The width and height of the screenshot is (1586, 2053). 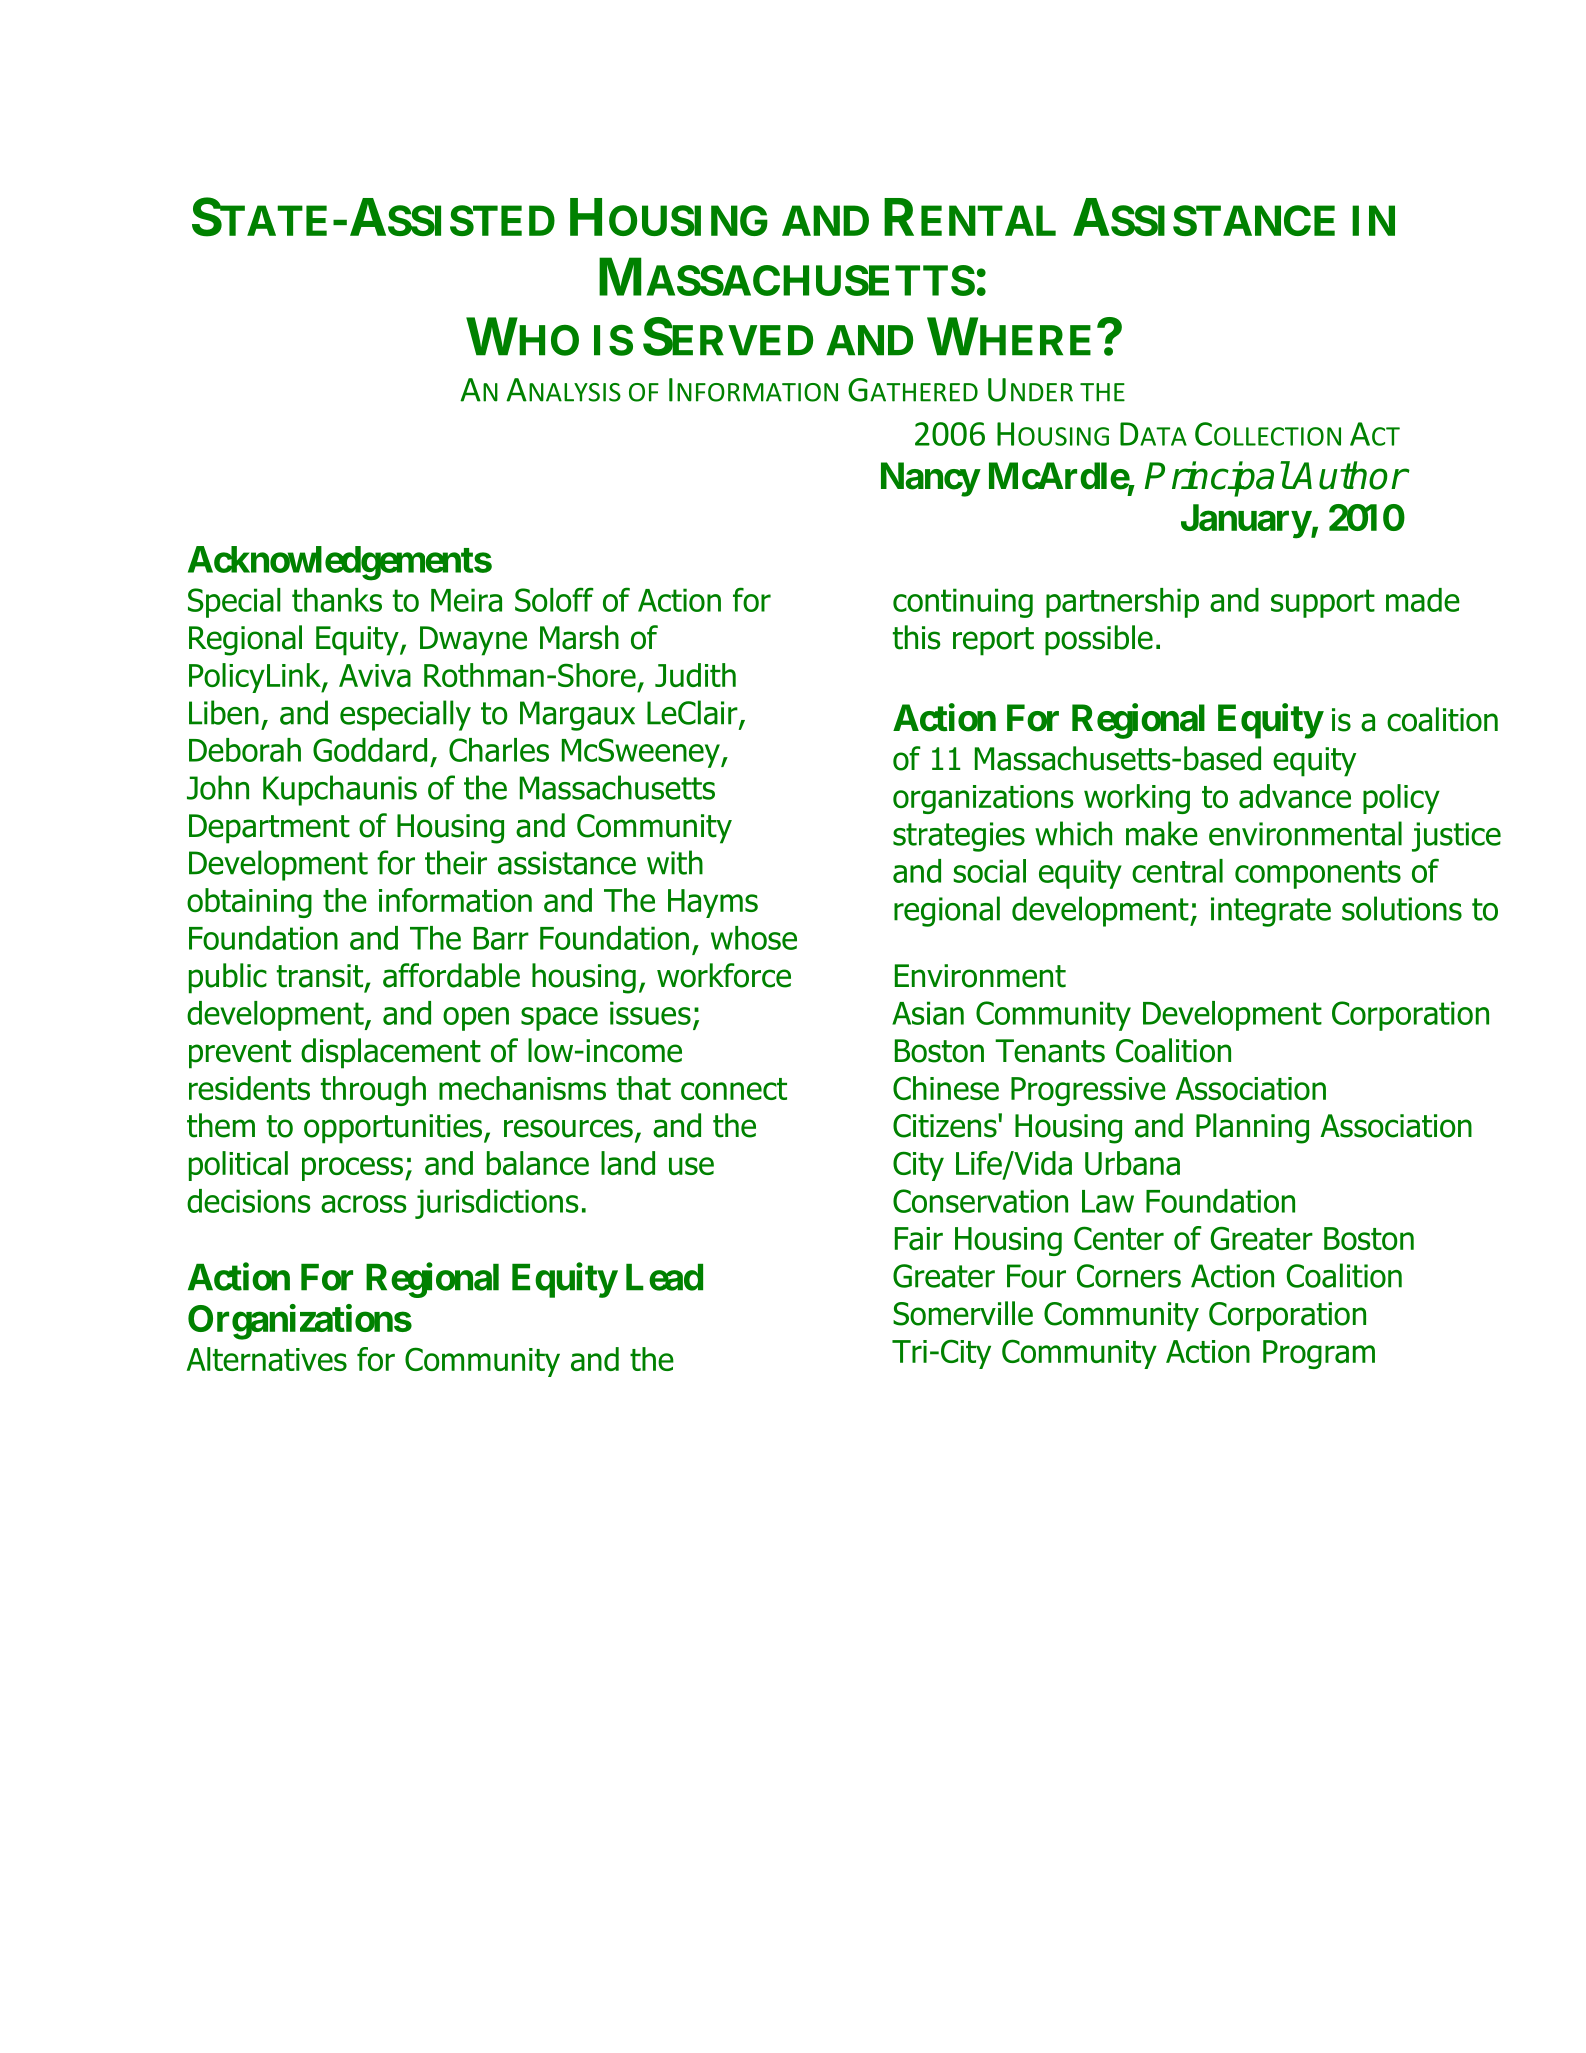 What do you see at coordinates (695, 675) in the screenshot?
I see `Judith` at bounding box center [695, 675].
